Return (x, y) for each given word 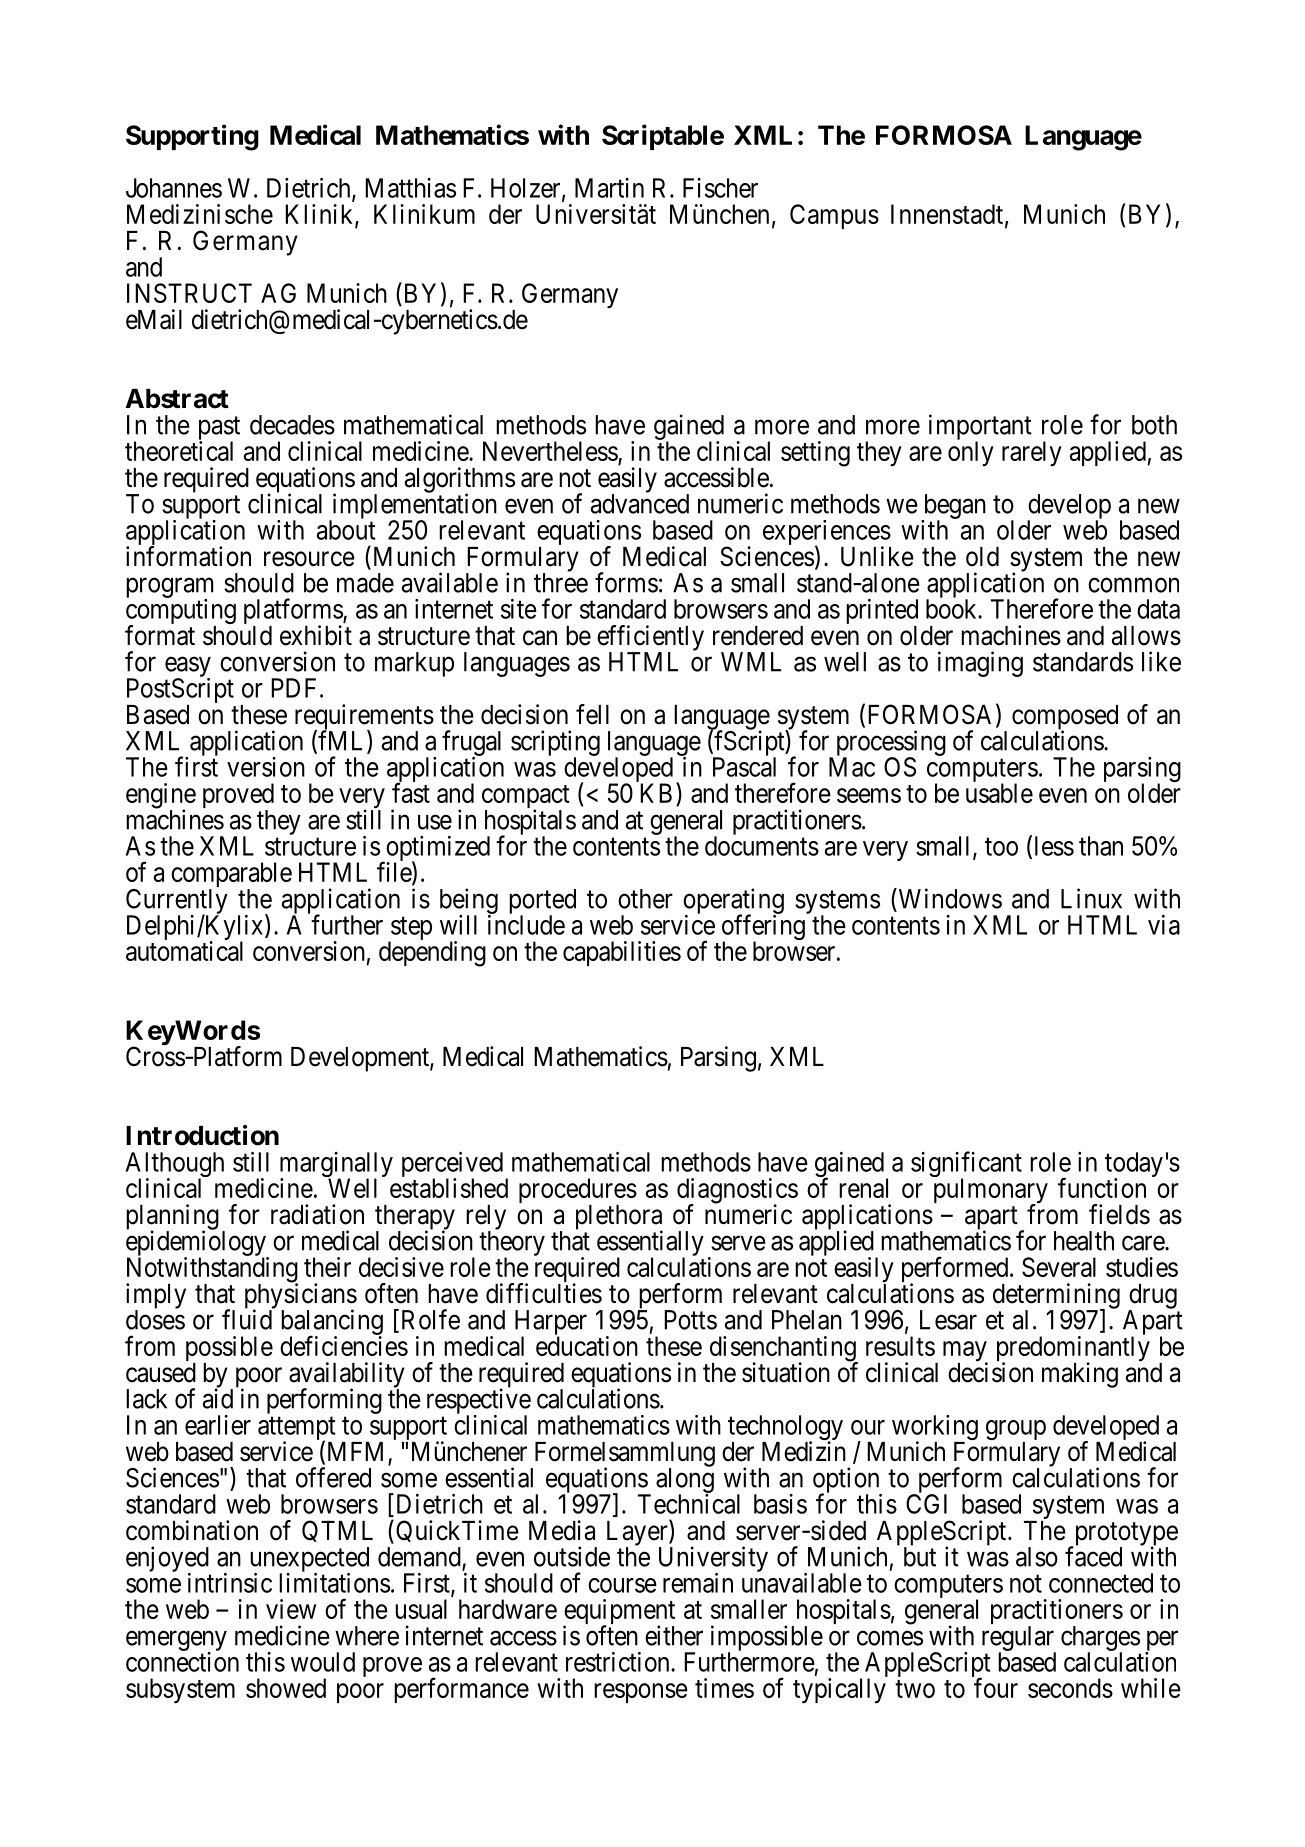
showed (286, 1688)
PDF (293, 688)
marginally (336, 1166)
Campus (834, 216)
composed (1065, 718)
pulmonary (991, 1192)
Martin (609, 188)
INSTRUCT (189, 293)
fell (592, 714)
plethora (619, 1218)
